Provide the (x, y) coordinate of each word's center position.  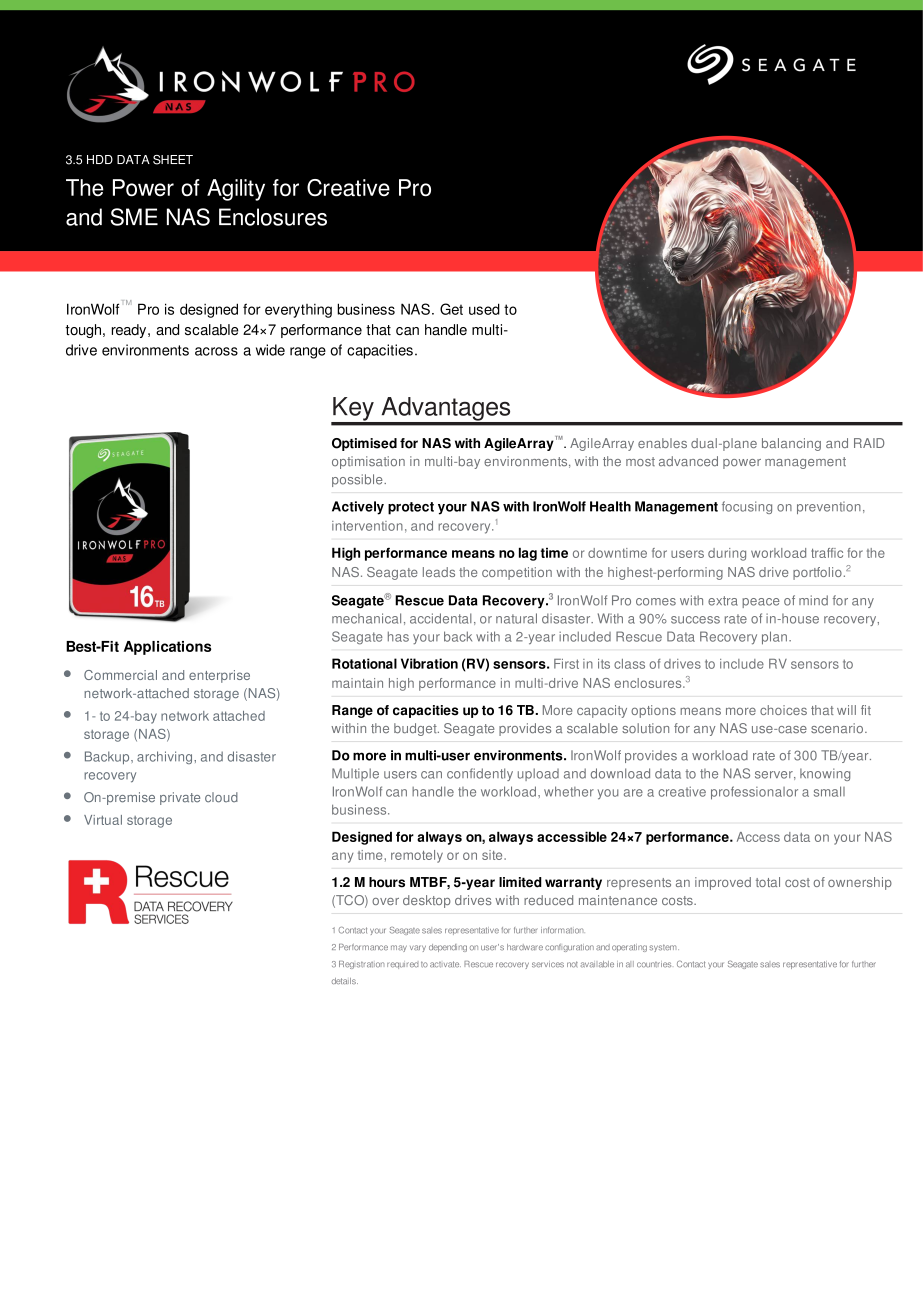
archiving (166, 757)
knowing (825, 774)
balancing (791, 444)
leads (439, 572)
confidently (480, 774)
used (484, 309)
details (345, 981)
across (216, 351)
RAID (869, 443)
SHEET (173, 160)
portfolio (817, 573)
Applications (167, 648)
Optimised (364, 444)
